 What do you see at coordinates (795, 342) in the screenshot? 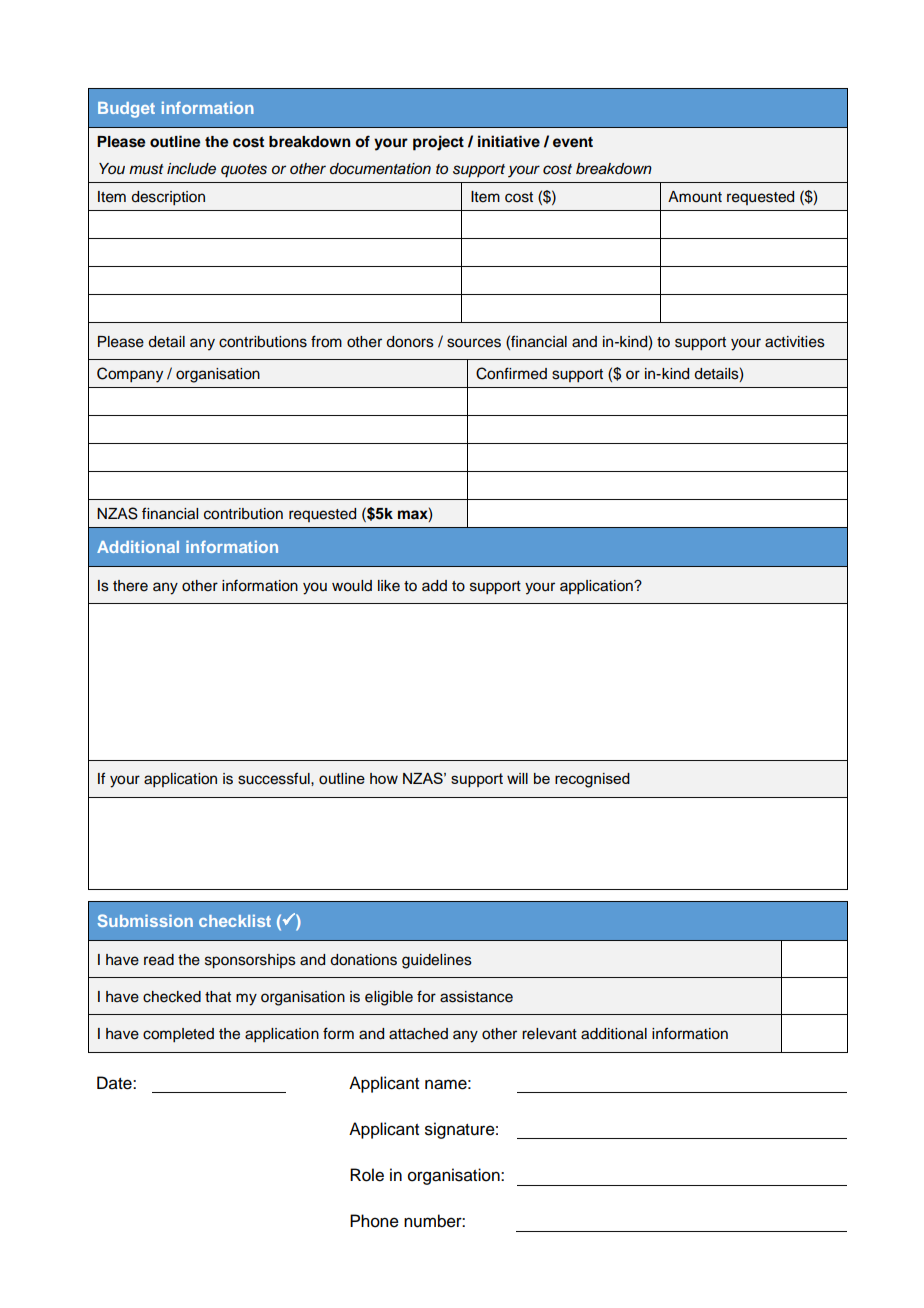
I see `activities` at bounding box center [795, 342].
